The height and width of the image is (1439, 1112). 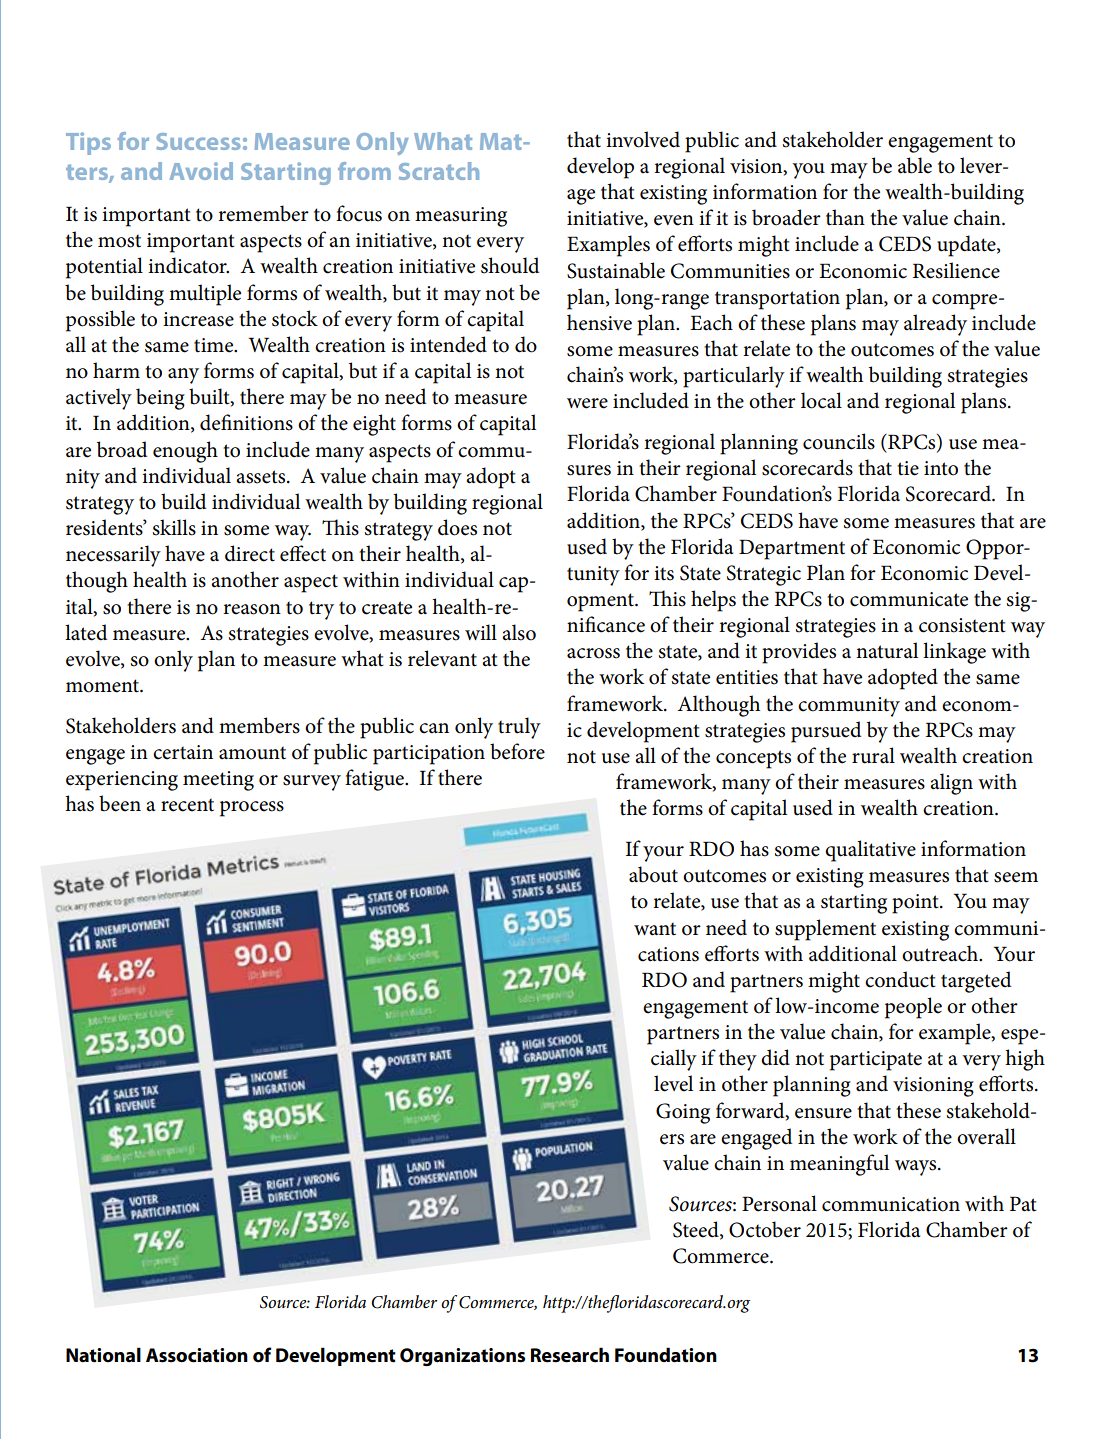 I want to click on process, so click(x=252, y=809).
